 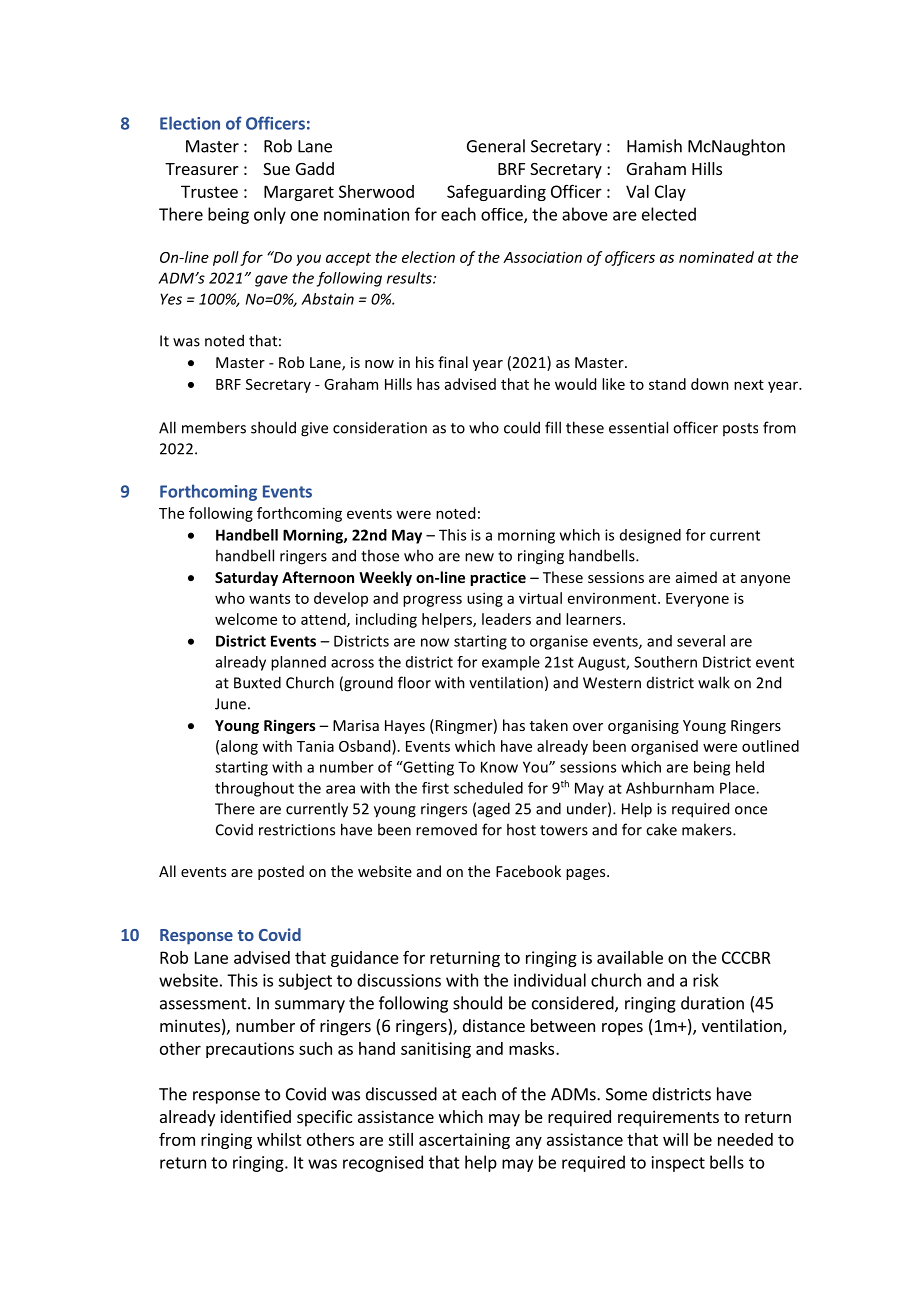 I want to click on several, so click(x=701, y=641).
